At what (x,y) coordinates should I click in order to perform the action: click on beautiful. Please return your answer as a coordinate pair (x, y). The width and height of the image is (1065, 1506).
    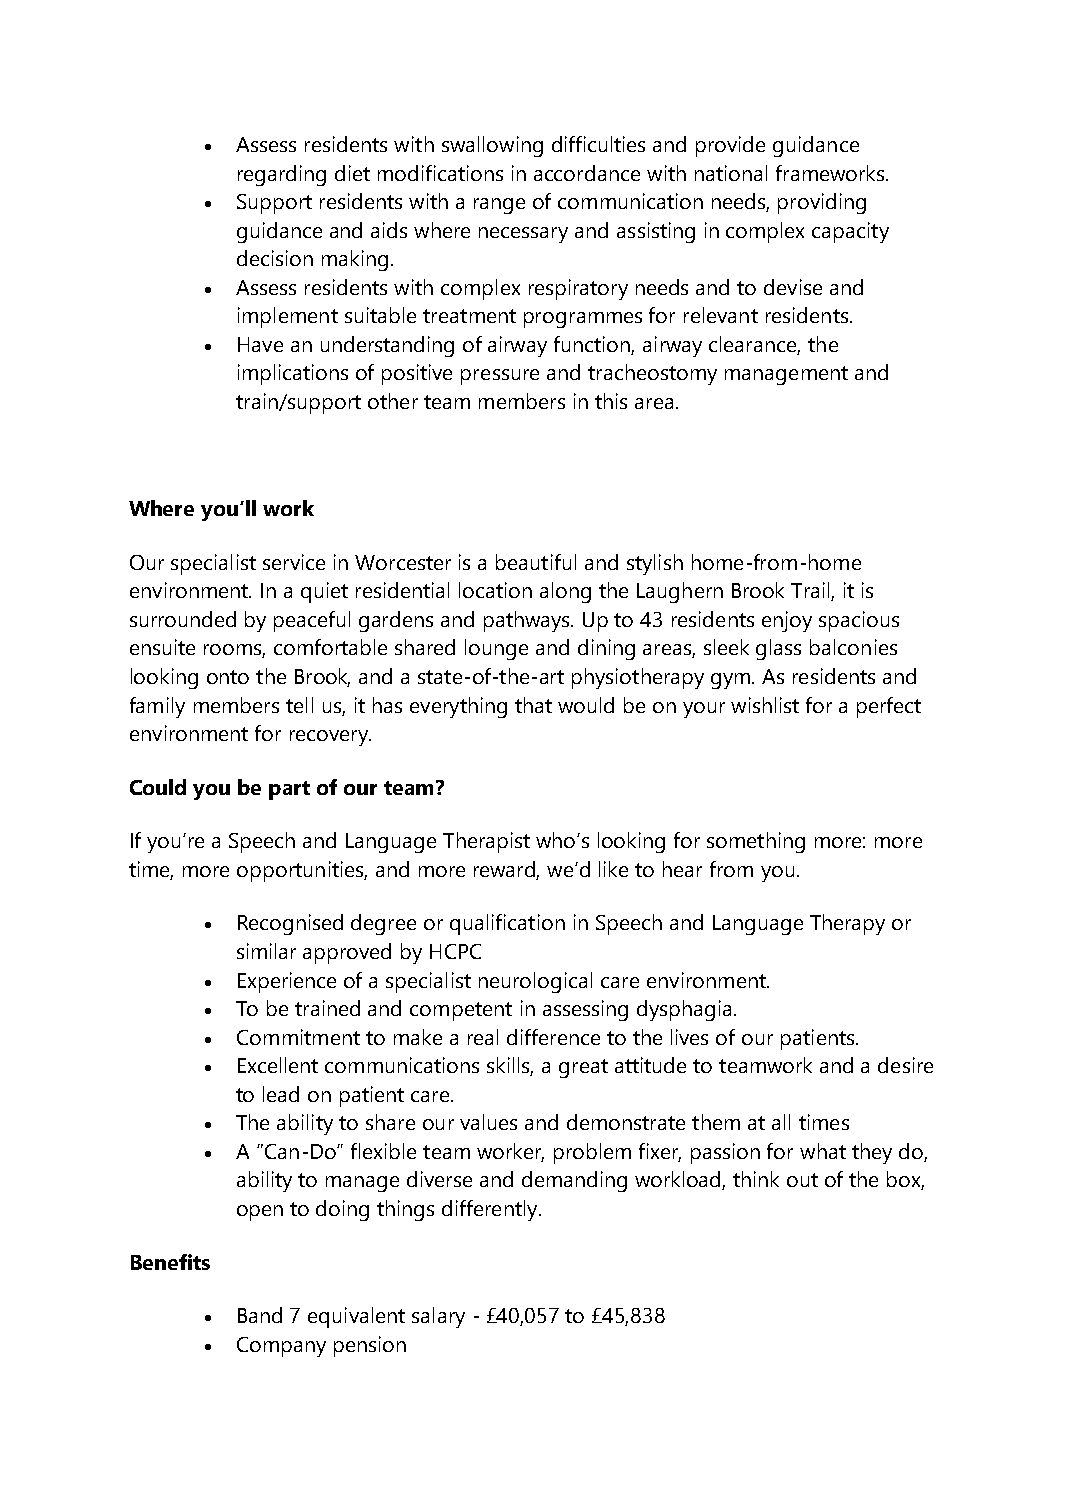
    Looking at the image, I should click on (536, 562).
